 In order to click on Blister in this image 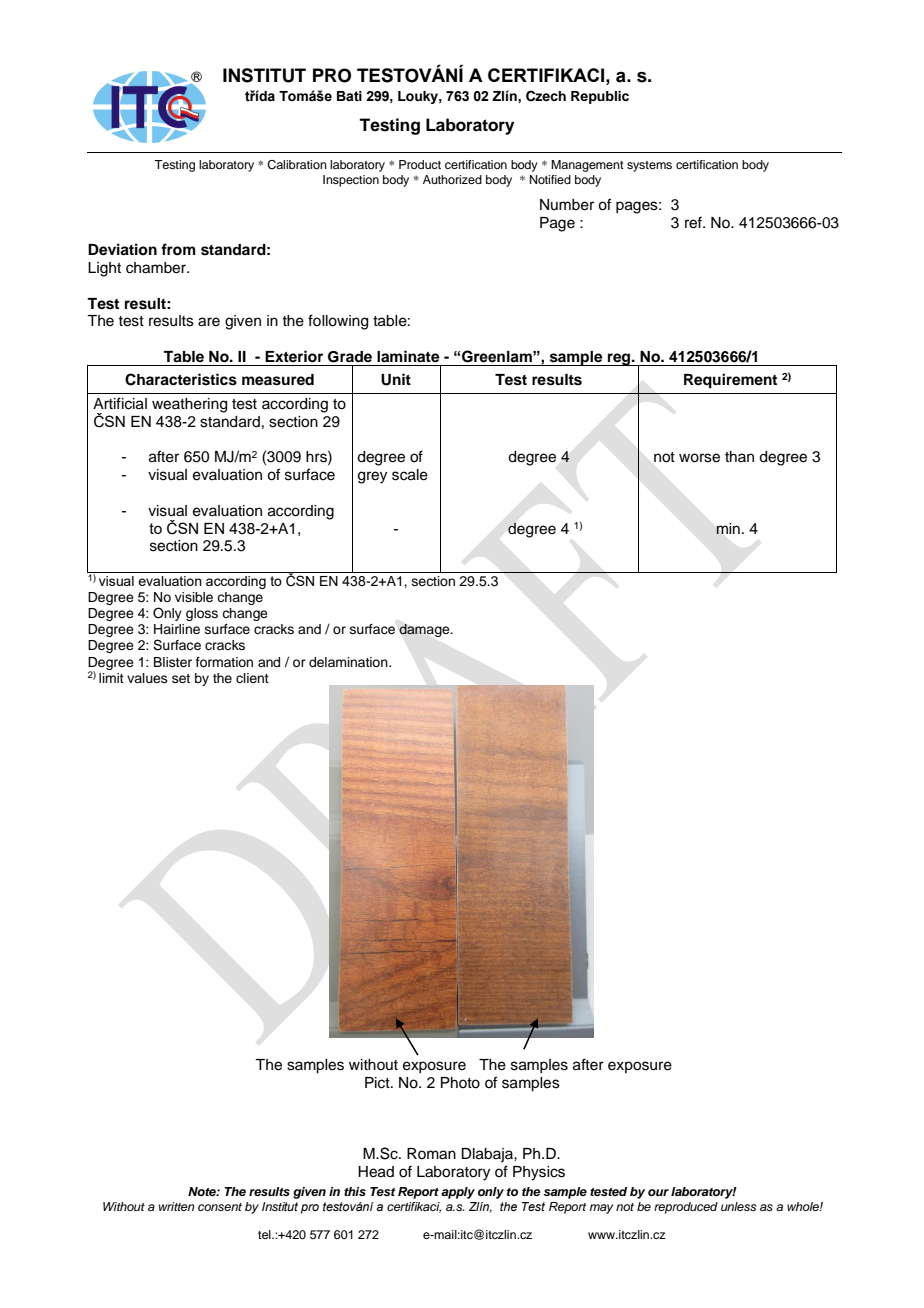, I will do `click(173, 662)`.
